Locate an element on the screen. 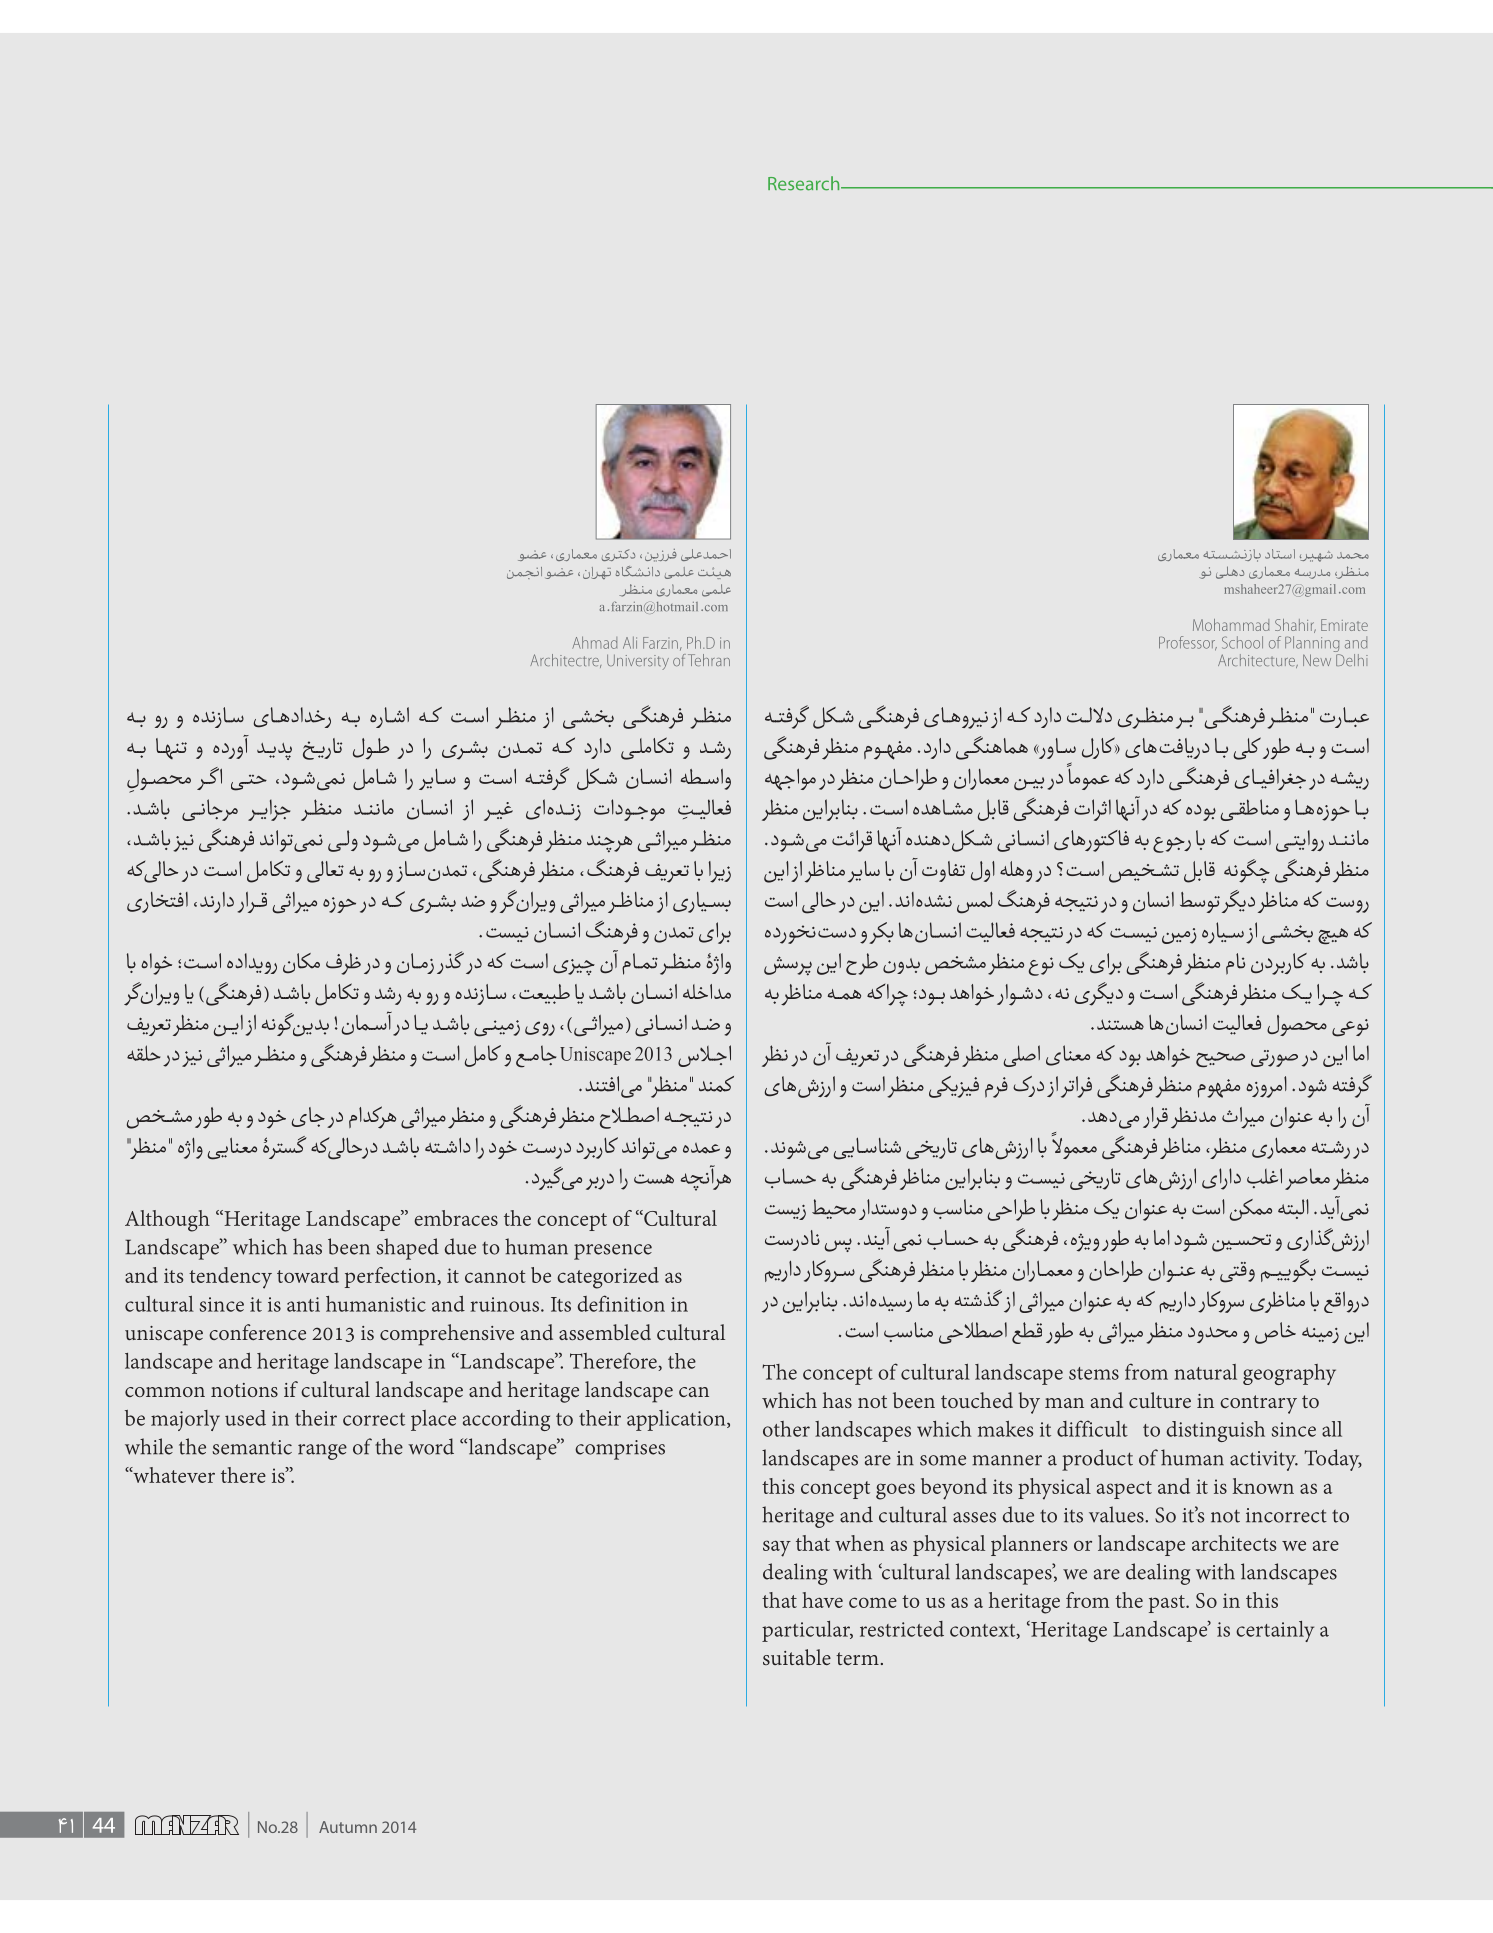 This screenshot has width=1493, height=1933. Autumn is located at coordinates (348, 1827).
